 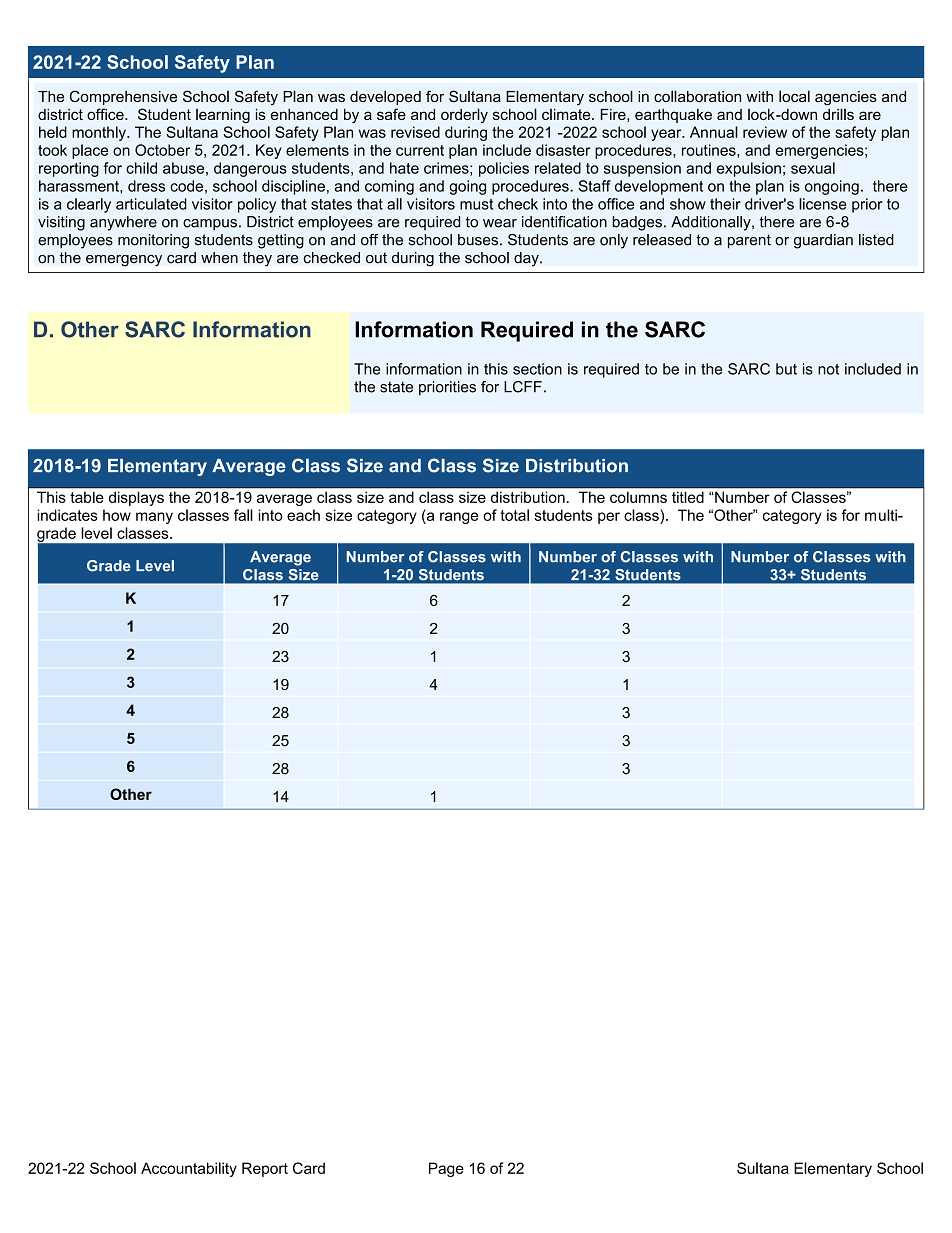 What do you see at coordinates (67, 515) in the page?
I see `indicates` at bounding box center [67, 515].
